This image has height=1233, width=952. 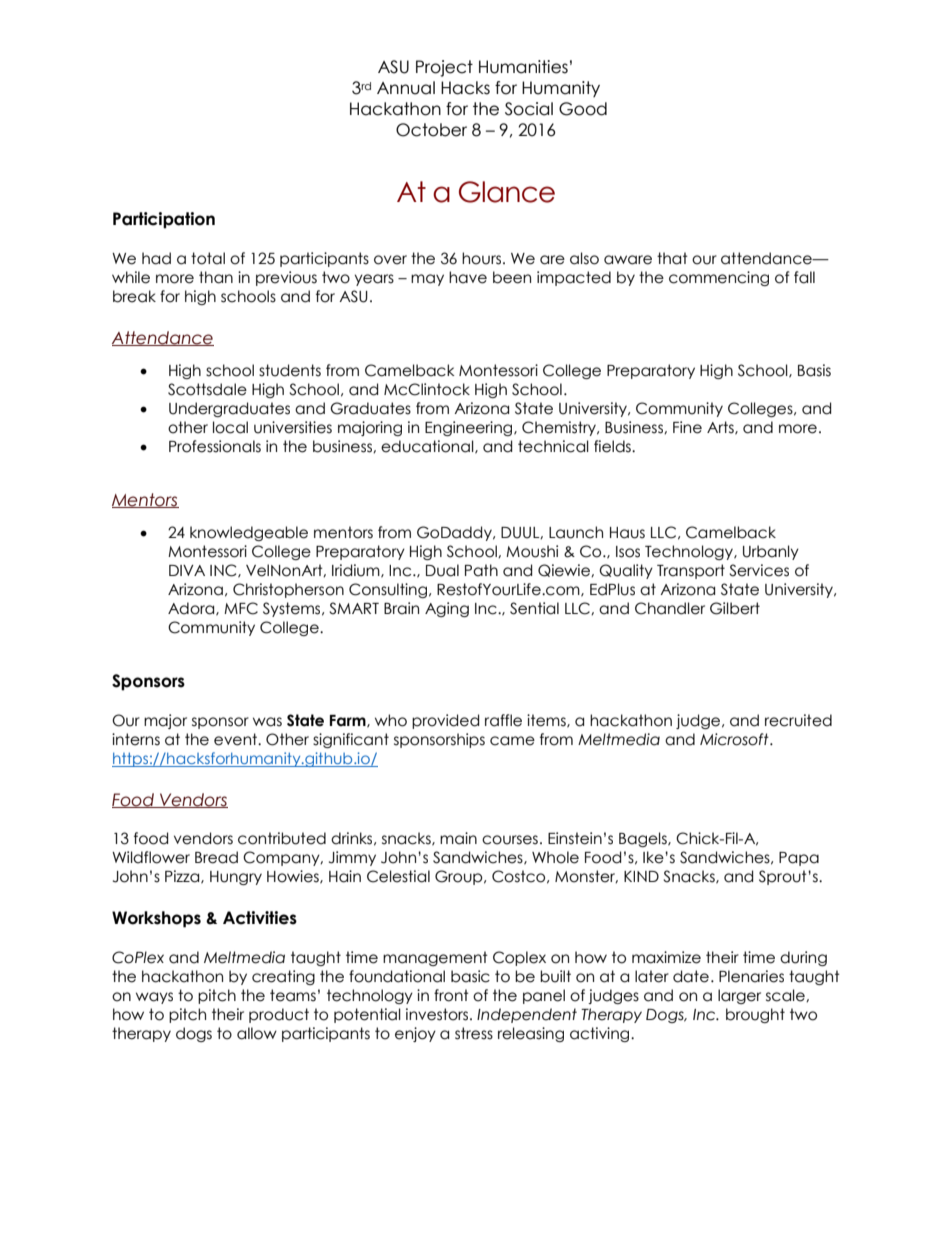 I want to click on DIVA, so click(x=187, y=570).
